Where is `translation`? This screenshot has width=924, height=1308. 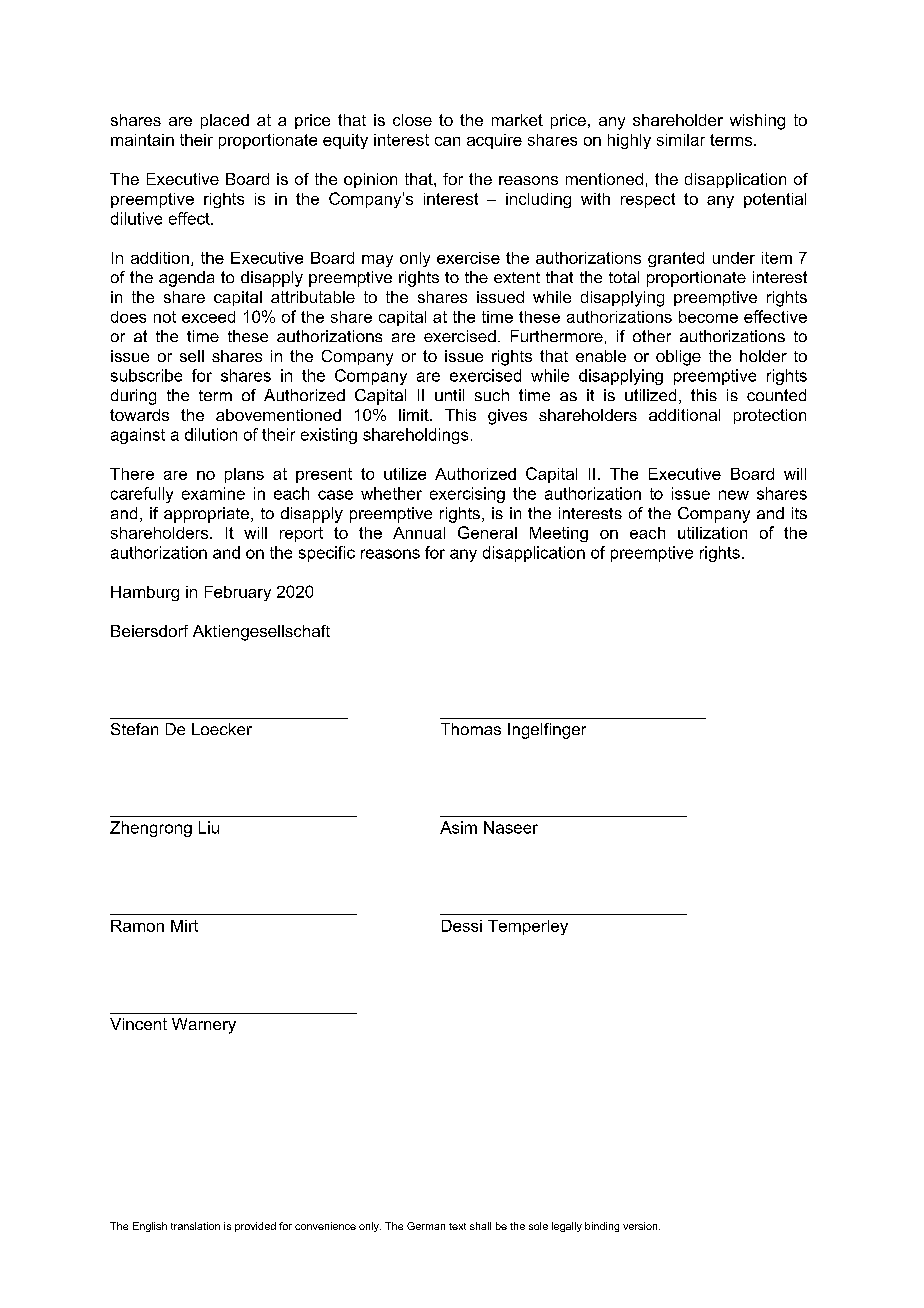
translation is located at coordinates (195, 1226).
